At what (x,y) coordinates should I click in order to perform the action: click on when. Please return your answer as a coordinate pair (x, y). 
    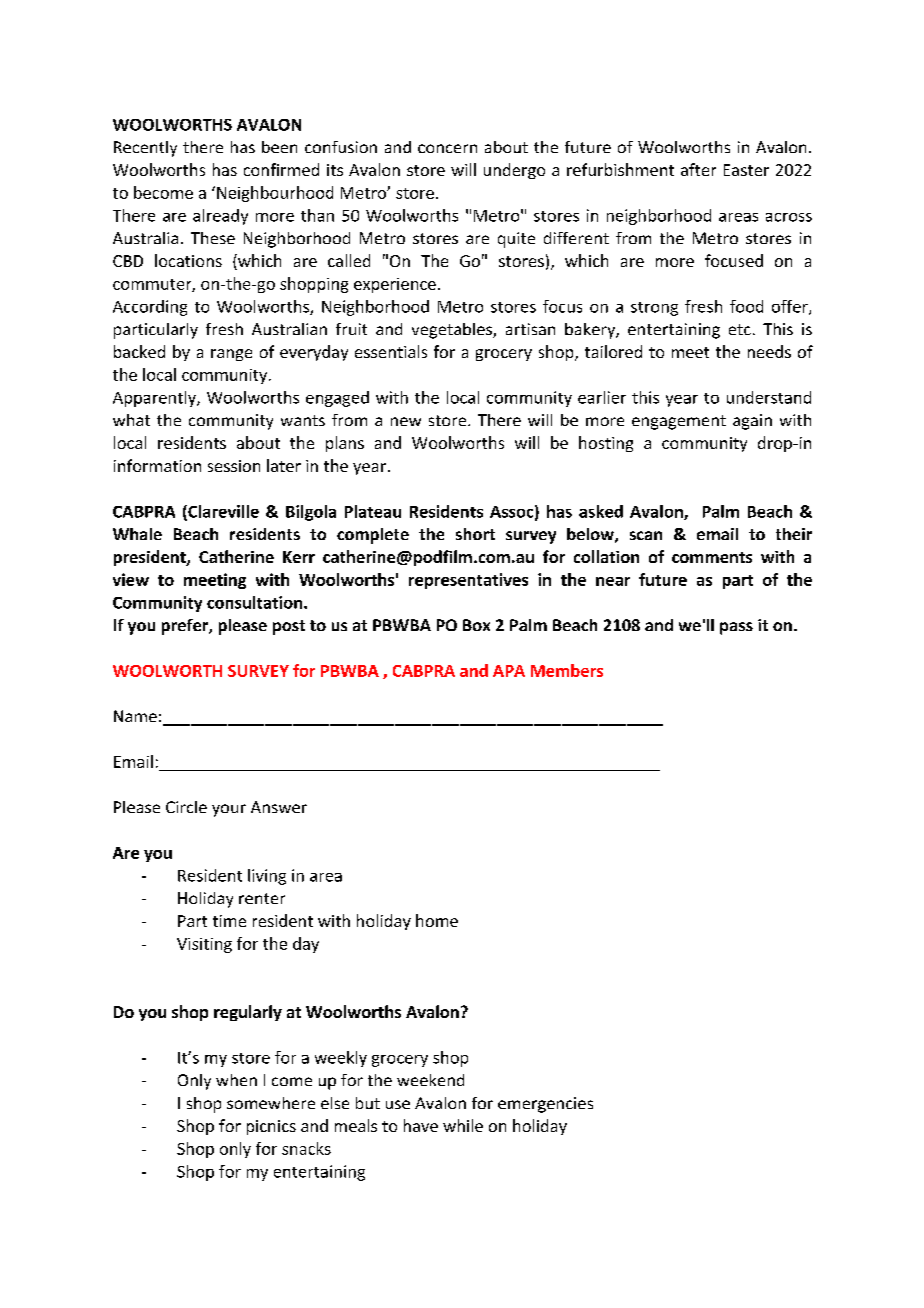
    Looking at the image, I should click on (236, 1080).
